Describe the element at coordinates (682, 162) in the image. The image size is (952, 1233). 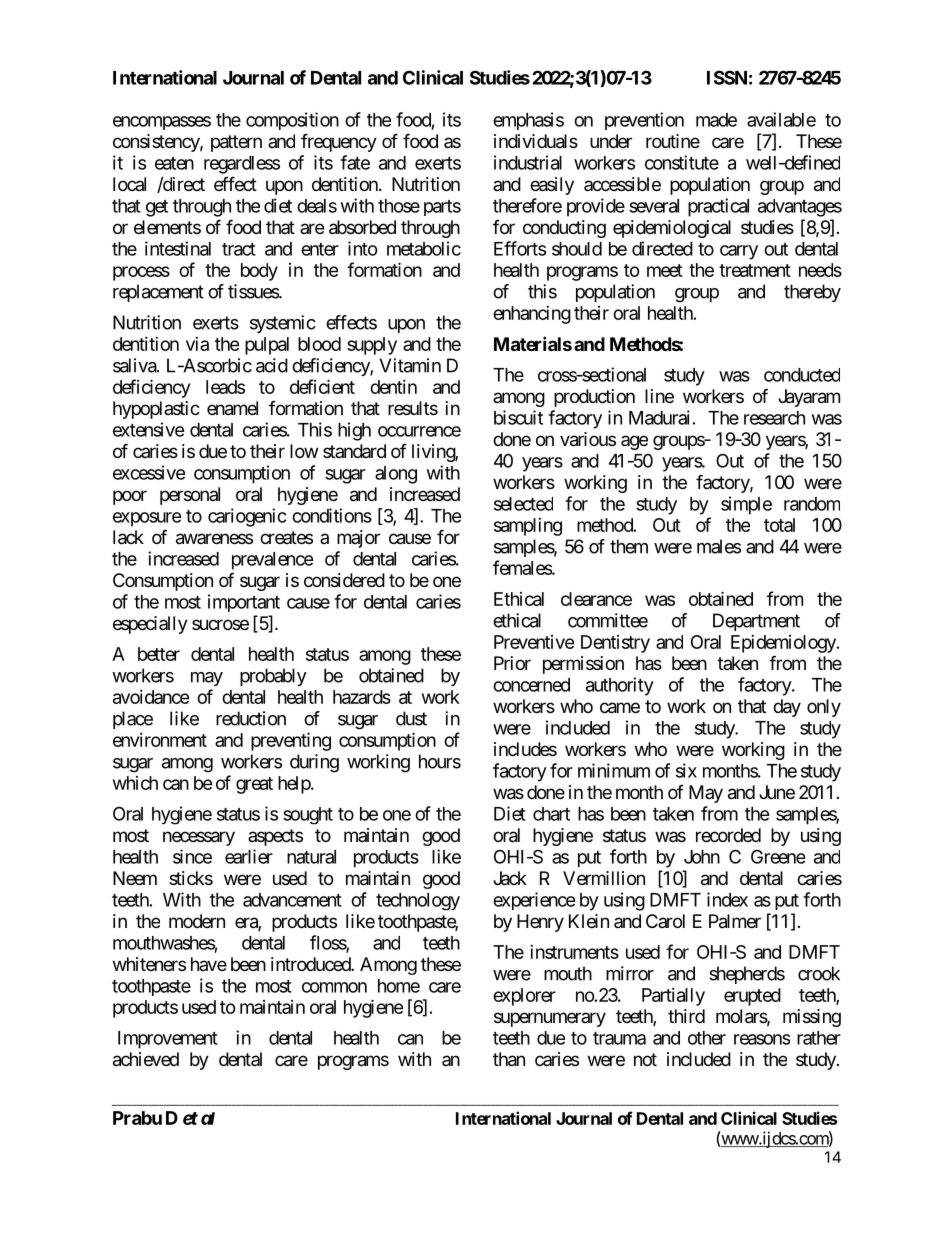
I see `constitute` at that location.
